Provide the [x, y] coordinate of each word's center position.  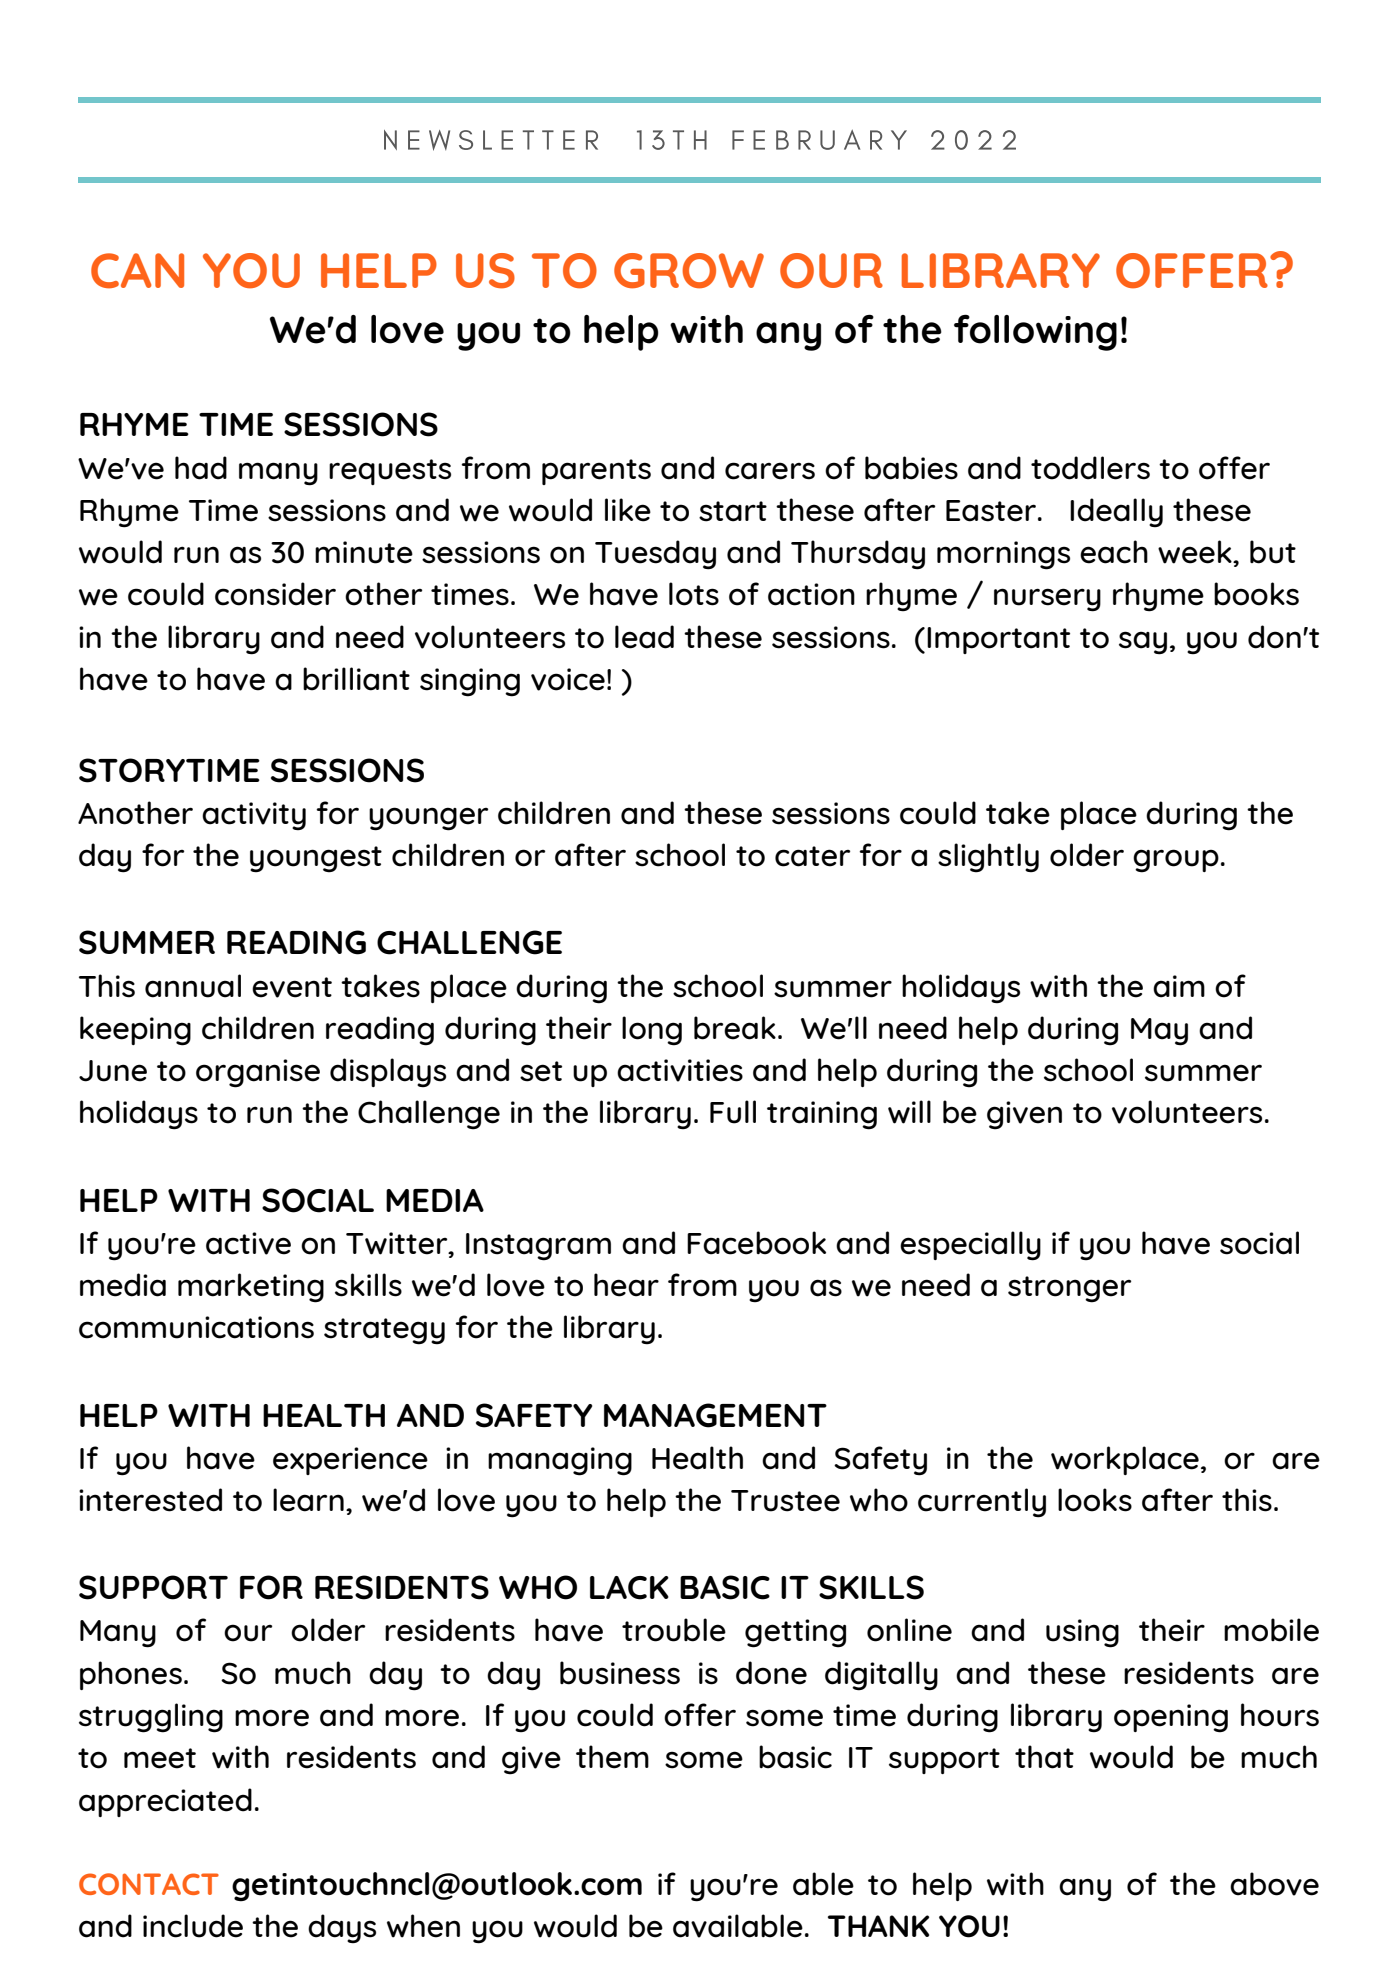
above [1274, 1884]
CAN [137, 271]
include [193, 1926]
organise [258, 1073]
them [612, 1757]
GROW [689, 271]
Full [733, 1112]
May [1159, 1032]
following [1035, 332]
